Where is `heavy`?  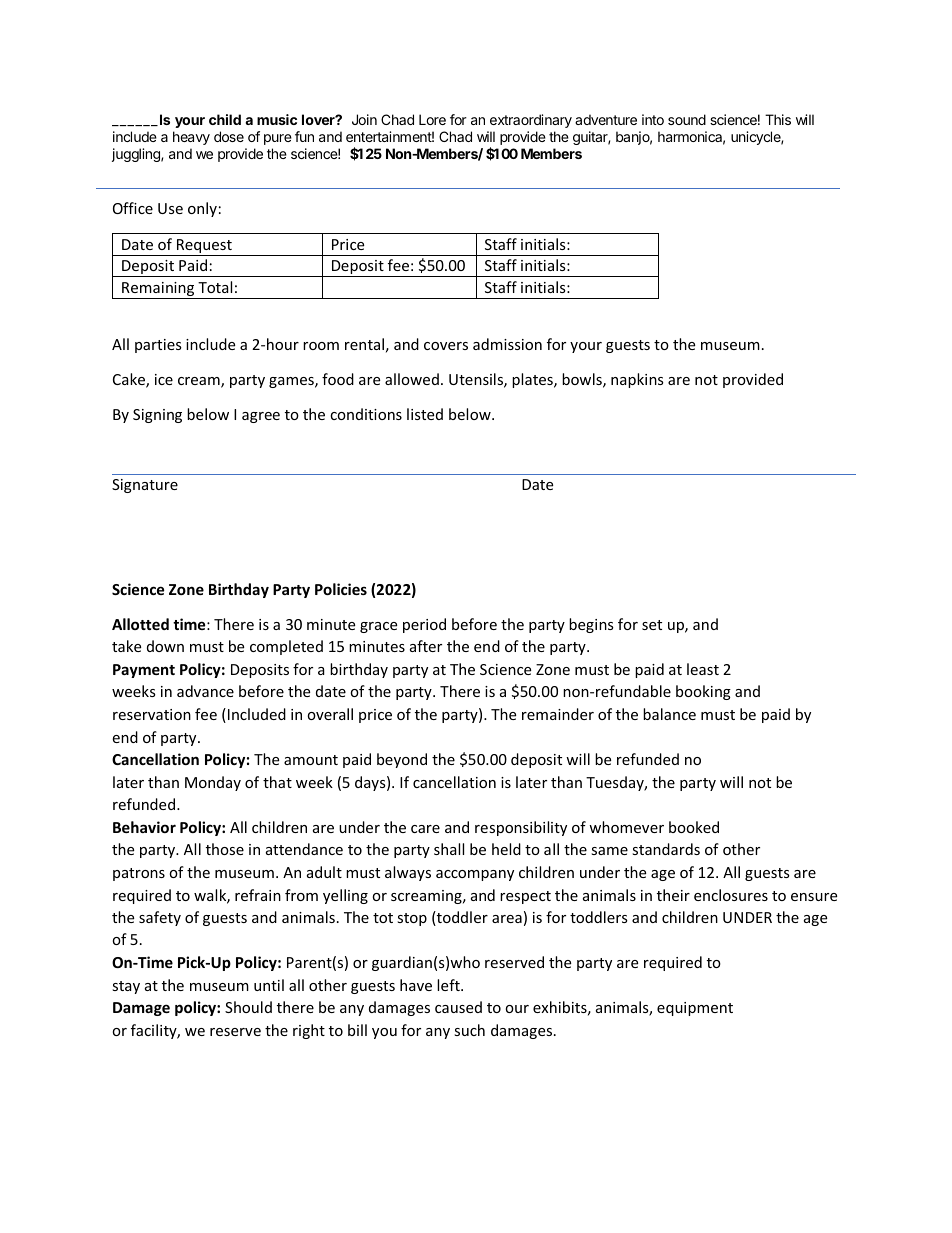
heavy is located at coordinates (191, 138).
